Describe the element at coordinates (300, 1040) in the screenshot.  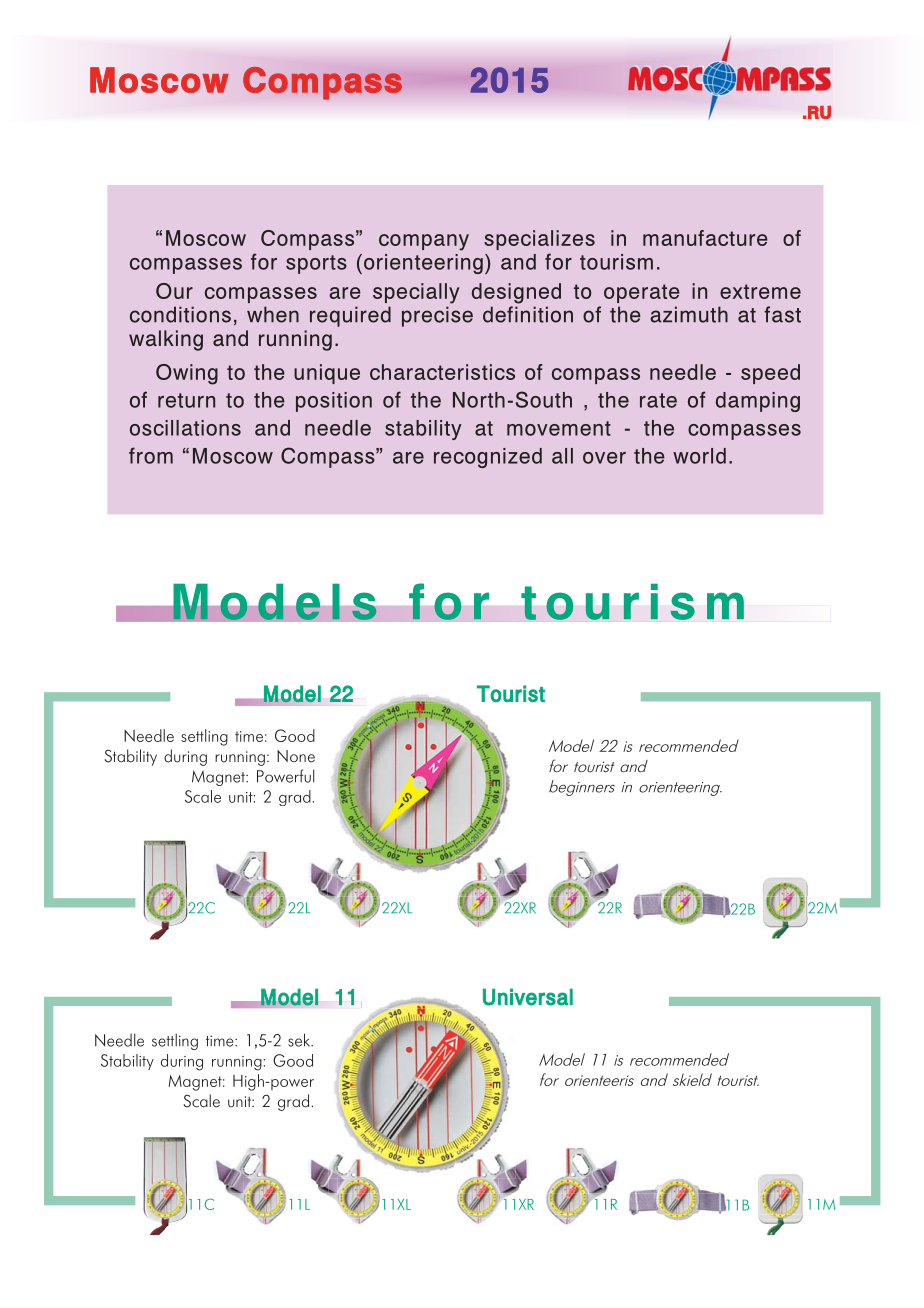
I see `sek` at that location.
